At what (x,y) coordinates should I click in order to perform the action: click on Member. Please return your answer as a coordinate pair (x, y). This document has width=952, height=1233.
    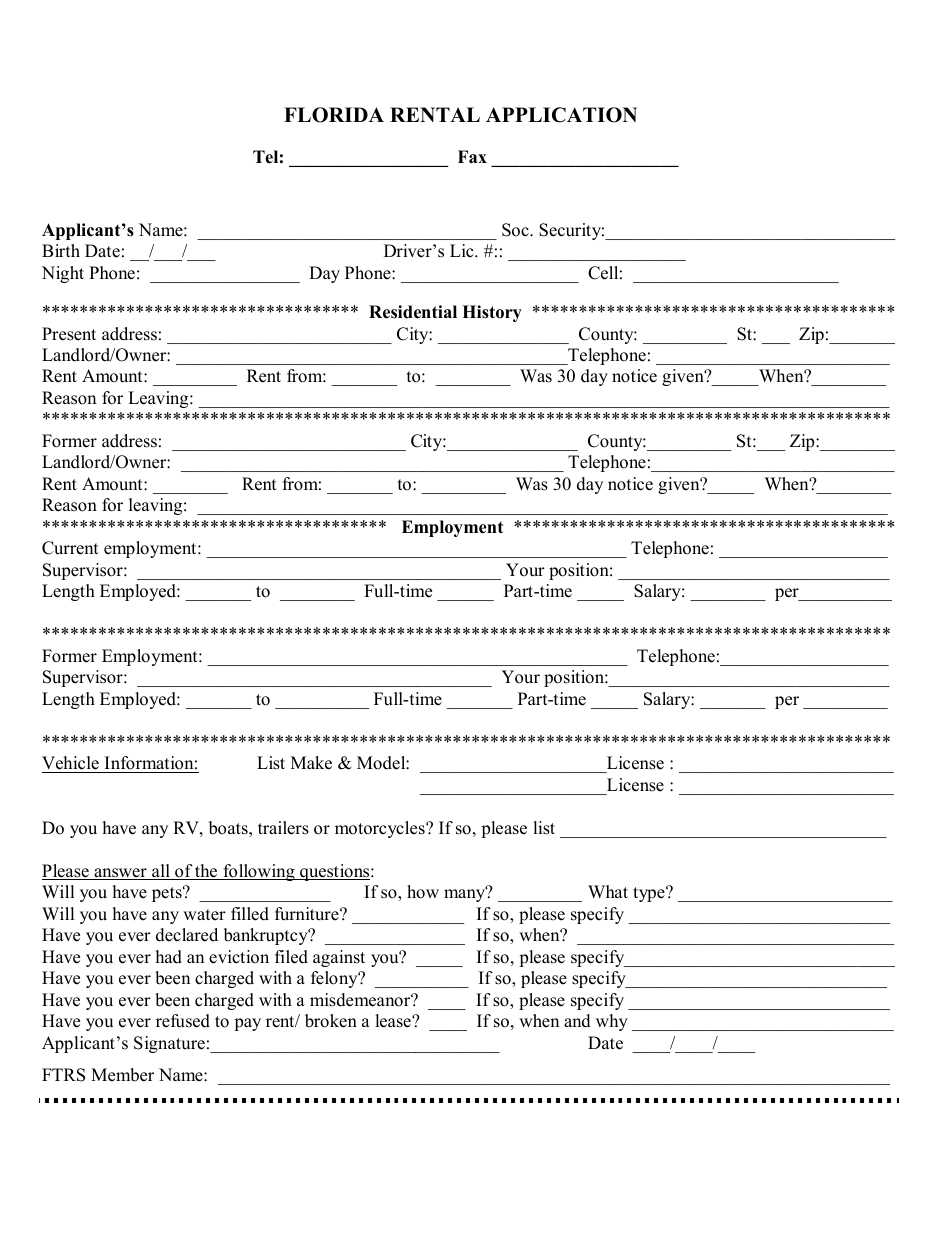
    Looking at the image, I should click on (122, 1075).
